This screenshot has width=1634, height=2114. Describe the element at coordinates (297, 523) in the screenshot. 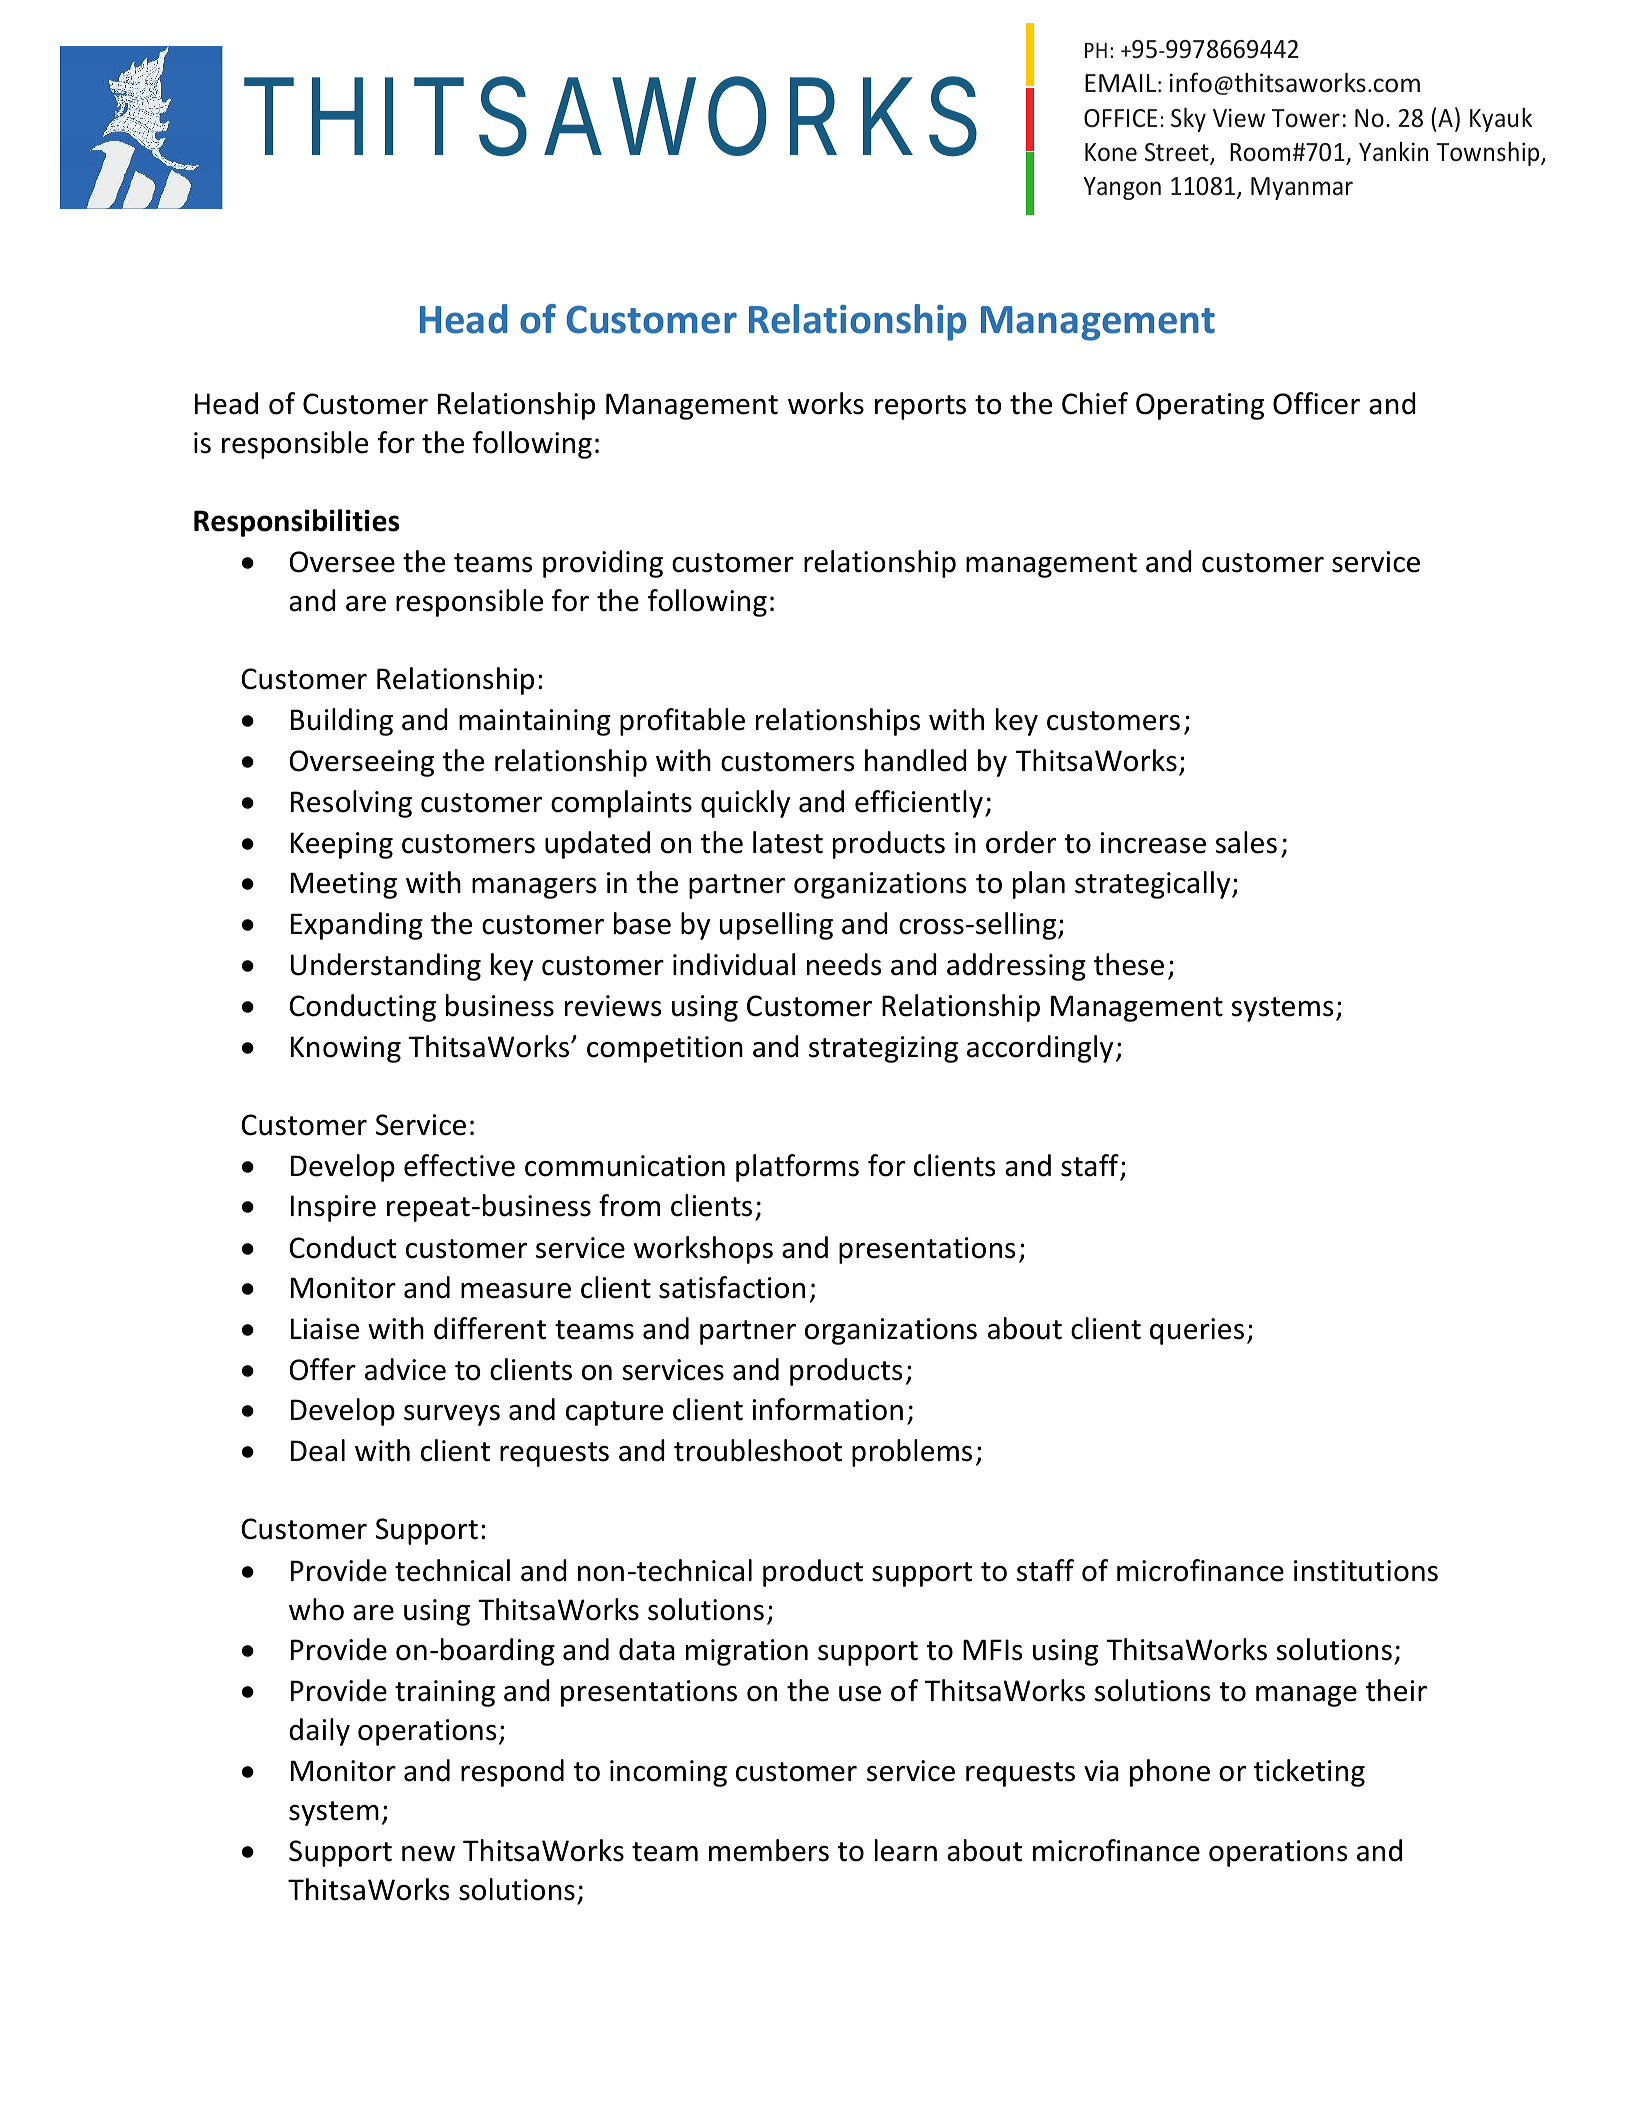

I see `Responsibilities` at that location.
